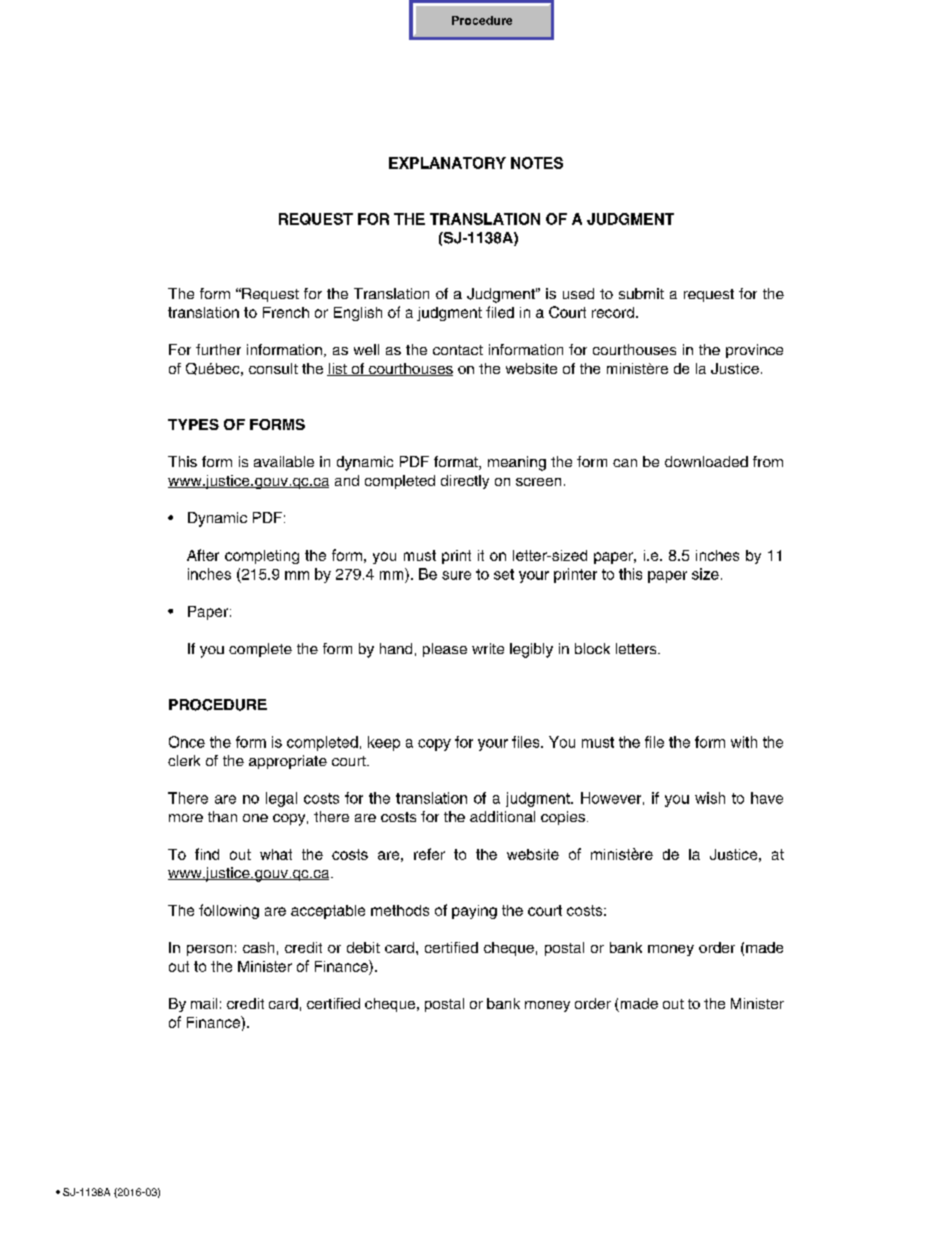 The image size is (952, 1233). Describe the element at coordinates (474, 912) in the image. I see `paying` at that location.
